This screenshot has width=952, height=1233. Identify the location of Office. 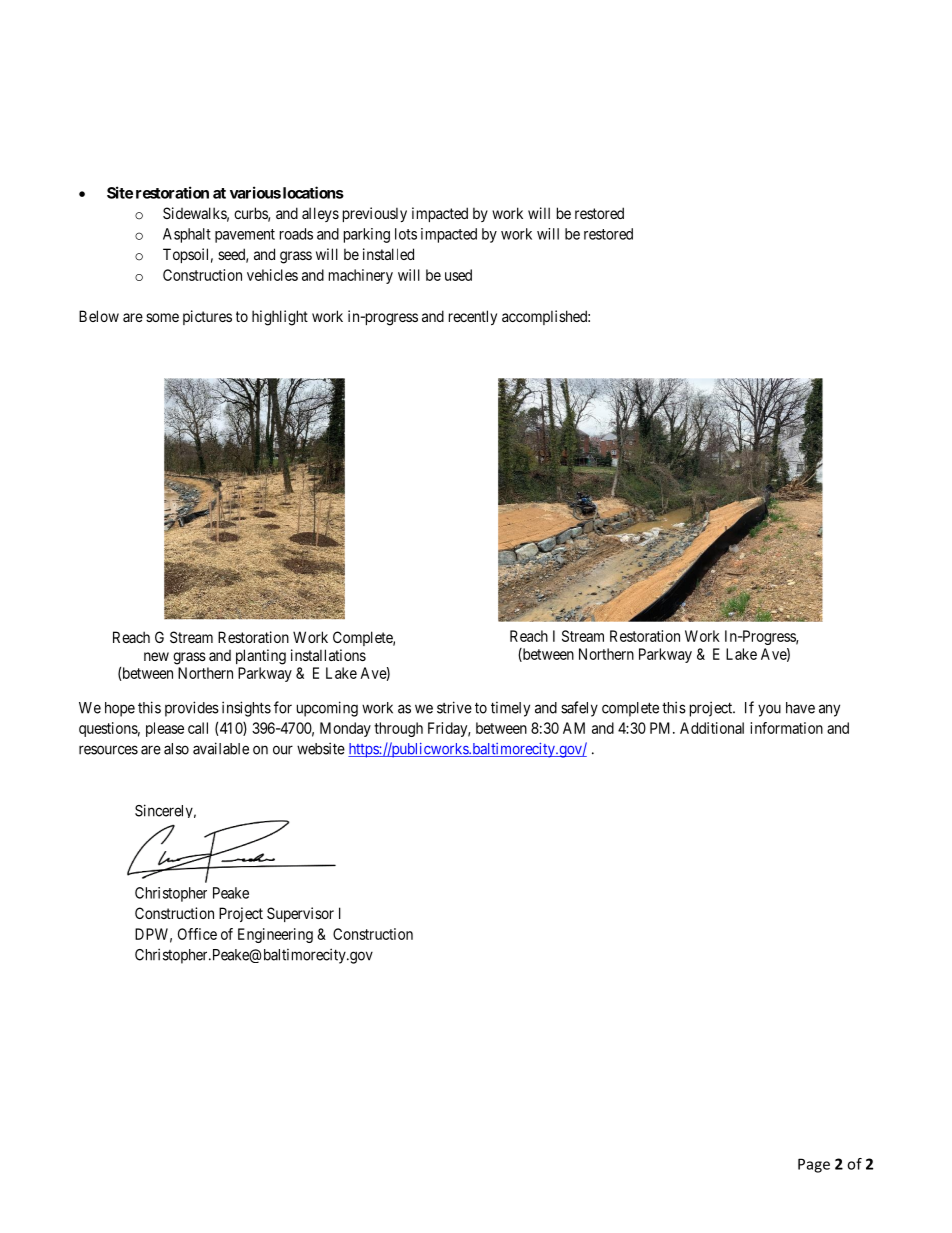
(197, 934).
